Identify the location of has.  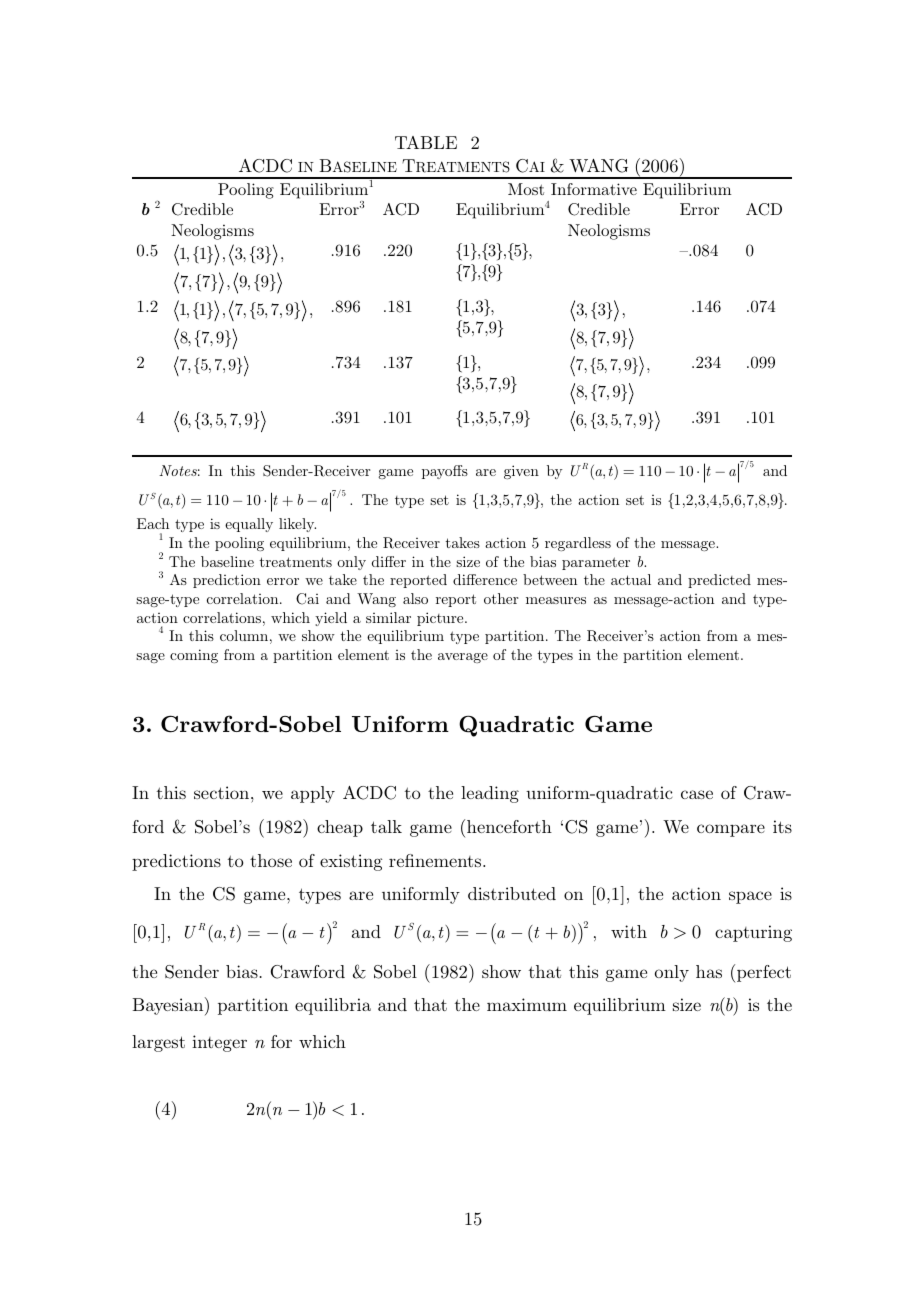
(709, 971).
